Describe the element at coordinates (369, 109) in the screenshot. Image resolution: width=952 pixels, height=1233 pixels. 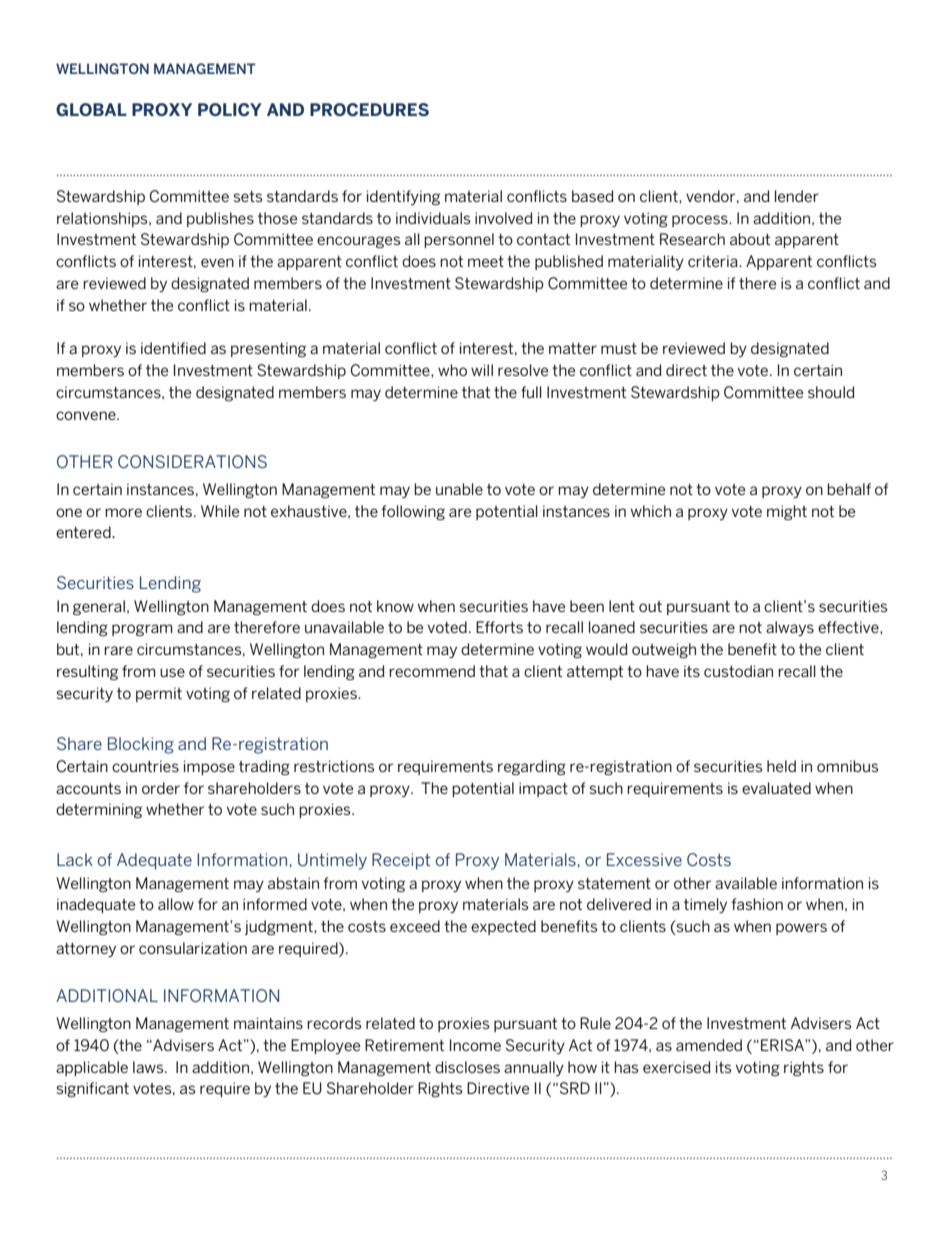
I see `PROCEDURES` at that location.
